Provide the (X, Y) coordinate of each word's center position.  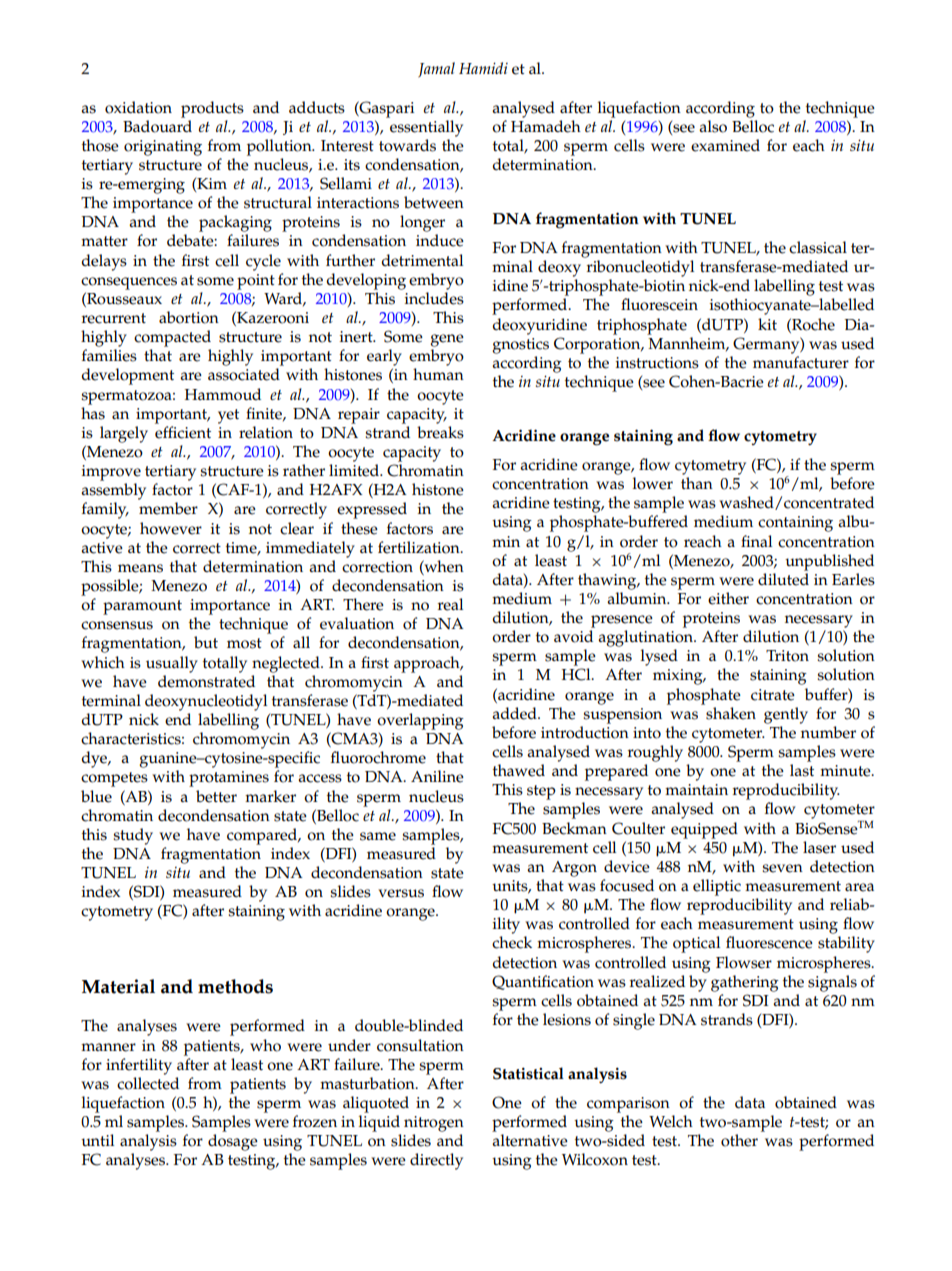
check (512, 942)
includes (434, 298)
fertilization (420, 547)
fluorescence (769, 942)
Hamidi (483, 68)
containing (795, 524)
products (212, 109)
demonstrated (206, 681)
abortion (189, 317)
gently (786, 715)
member (168, 508)
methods (235, 986)
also (713, 126)
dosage (233, 1142)
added (515, 713)
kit (767, 324)
